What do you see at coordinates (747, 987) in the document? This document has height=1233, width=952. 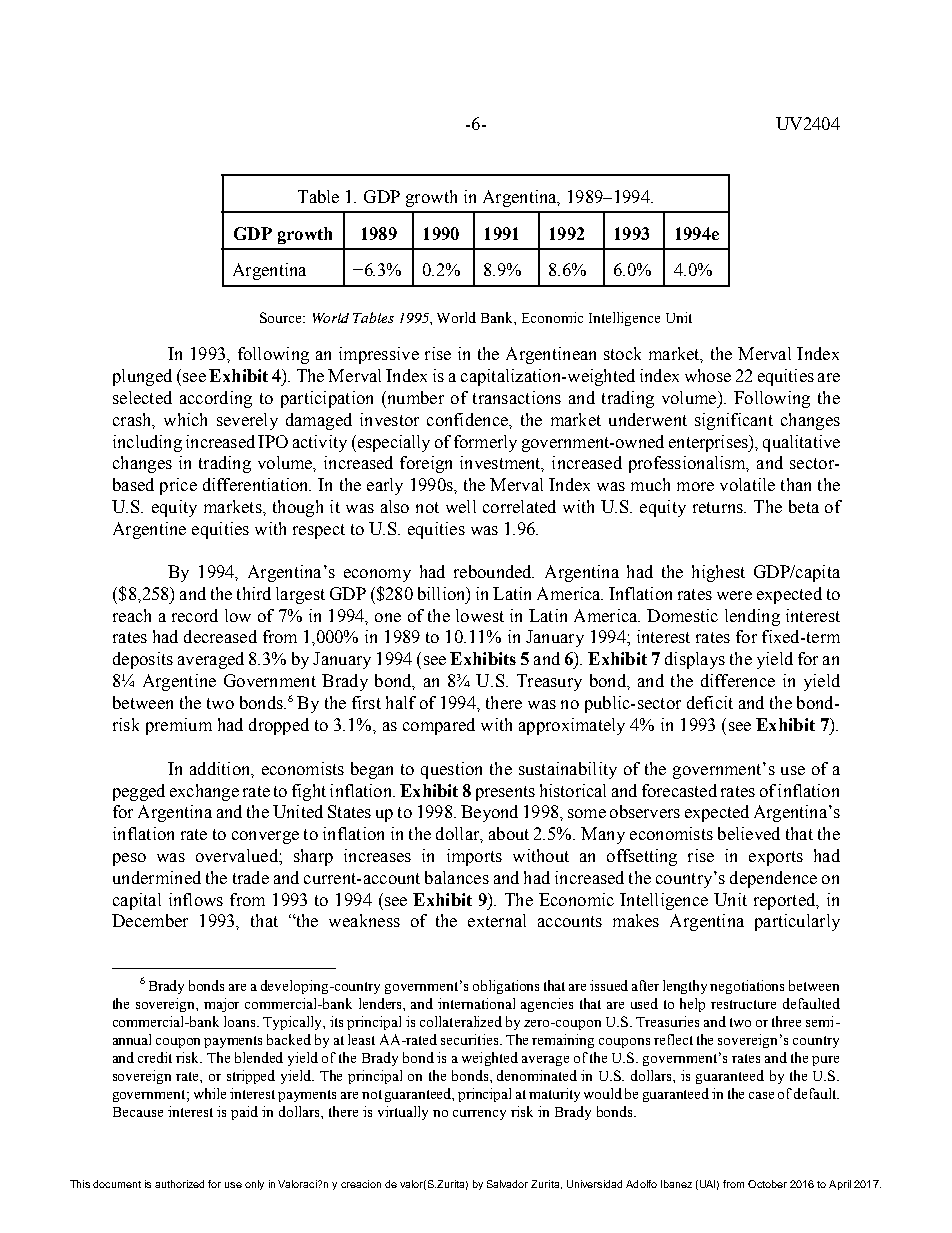 I see `negotiations` at bounding box center [747, 987].
